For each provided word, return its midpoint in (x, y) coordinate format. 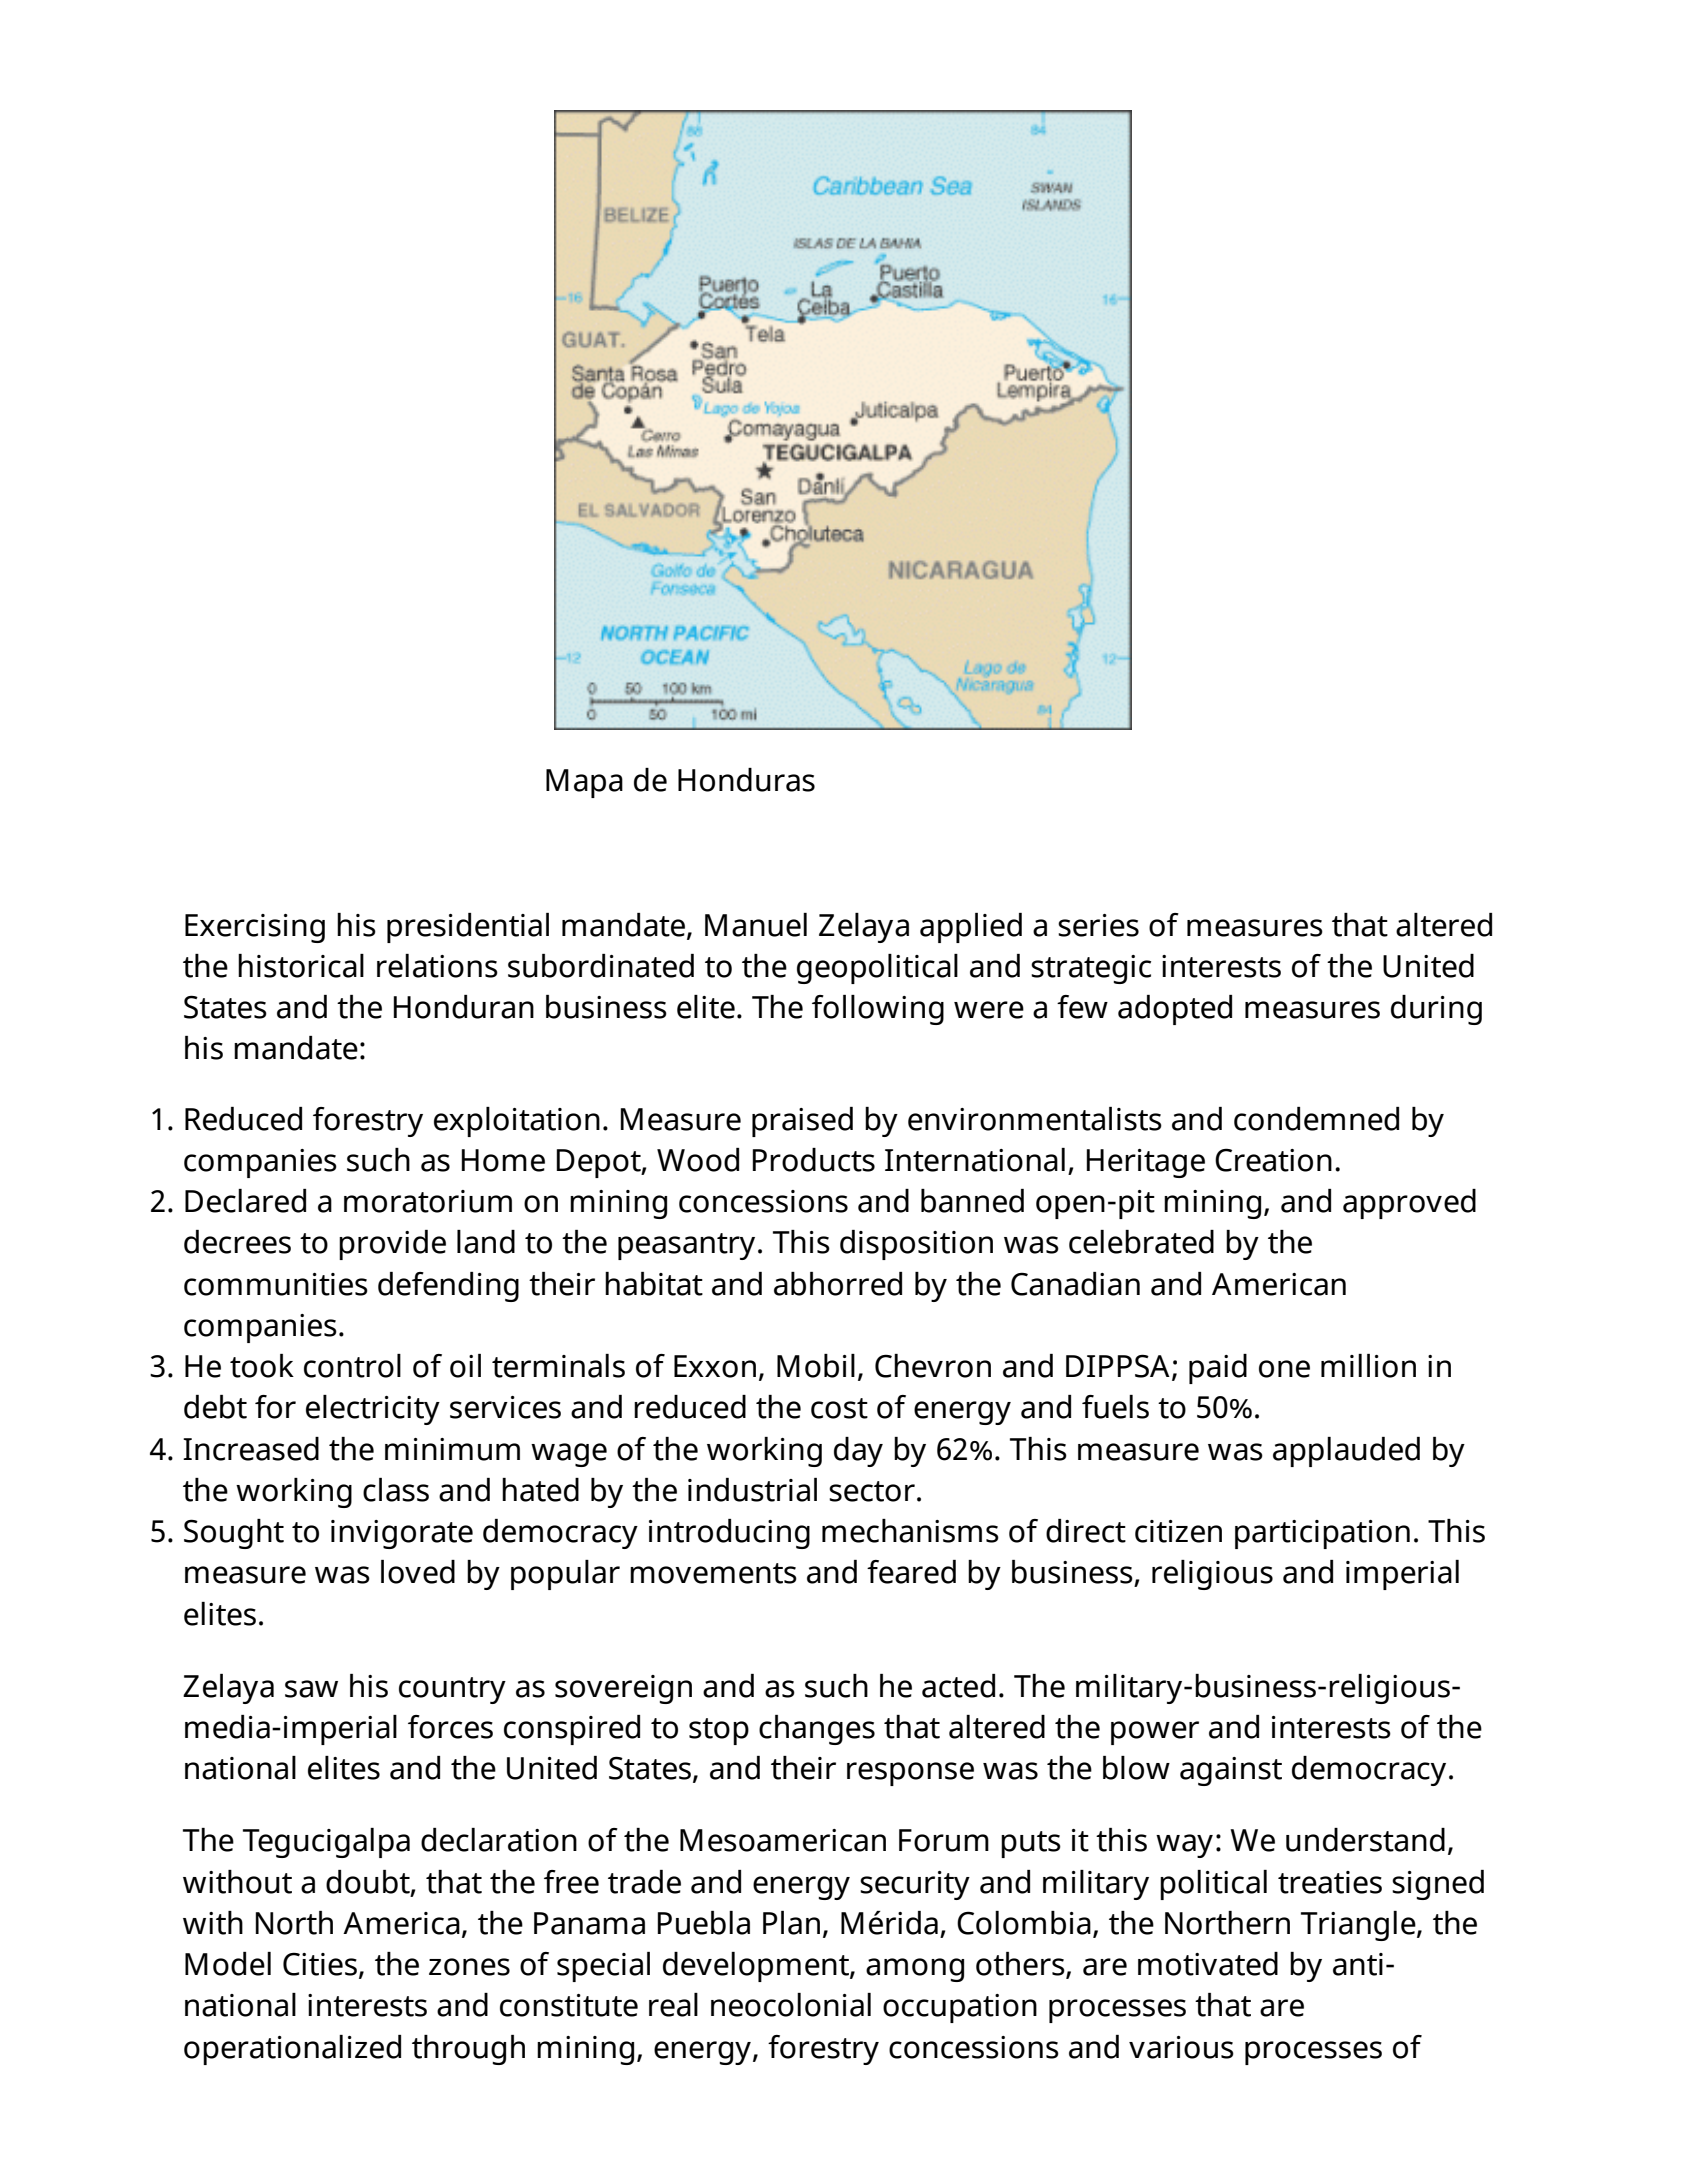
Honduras (746, 780)
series (1098, 925)
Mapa (584, 783)
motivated (1208, 1964)
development (757, 1967)
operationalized (292, 2050)
